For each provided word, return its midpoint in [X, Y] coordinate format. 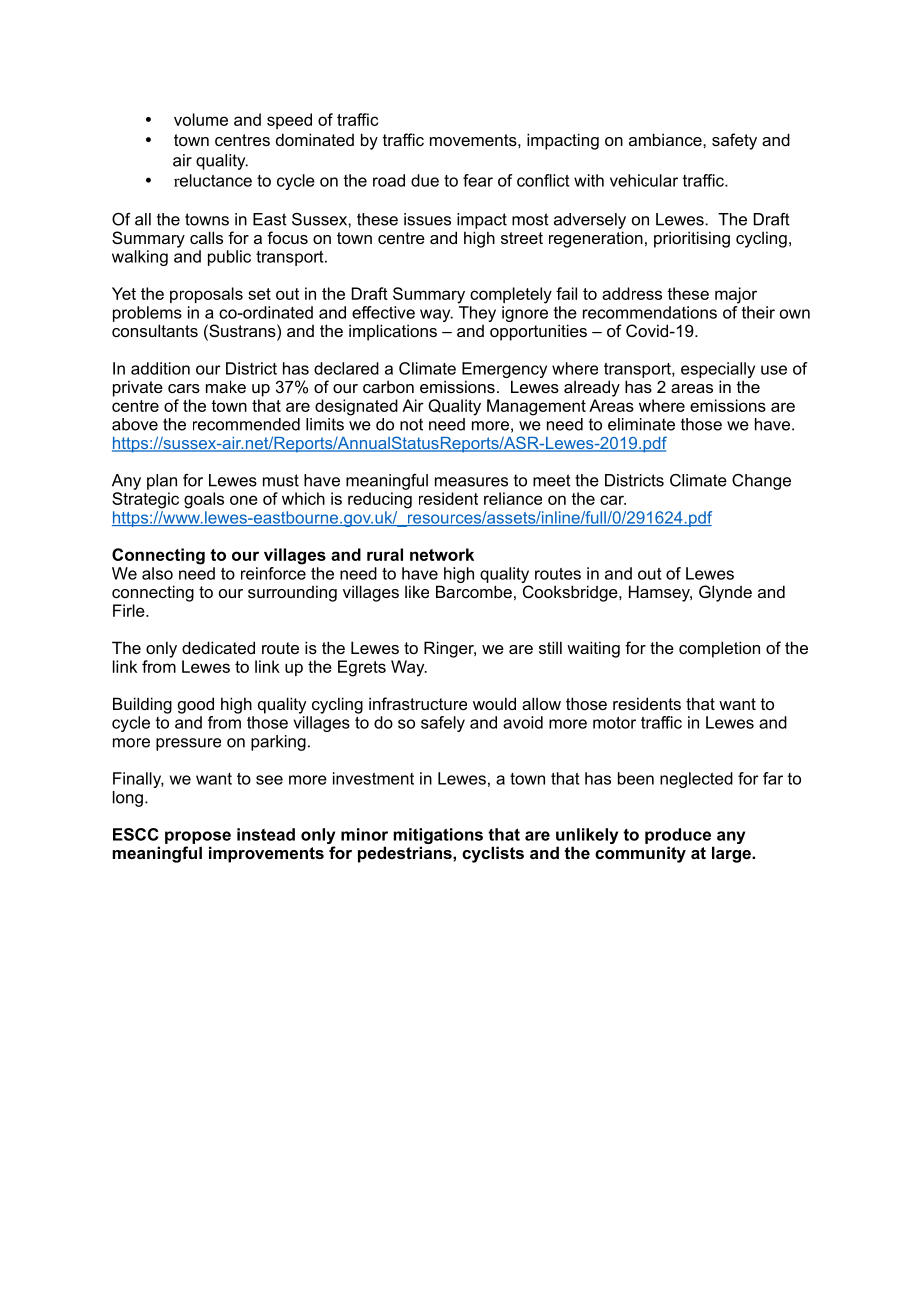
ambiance [666, 139]
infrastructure [418, 703]
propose [198, 837]
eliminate [641, 424]
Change [761, 482]
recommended [246, 424]
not [411, 424]
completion [719, 649]
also [157, 573]
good [196, 705]
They [477, 314]
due [425, 180]
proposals [206, 295]
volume [201, 119]
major [736, 295]
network [442, 554]
